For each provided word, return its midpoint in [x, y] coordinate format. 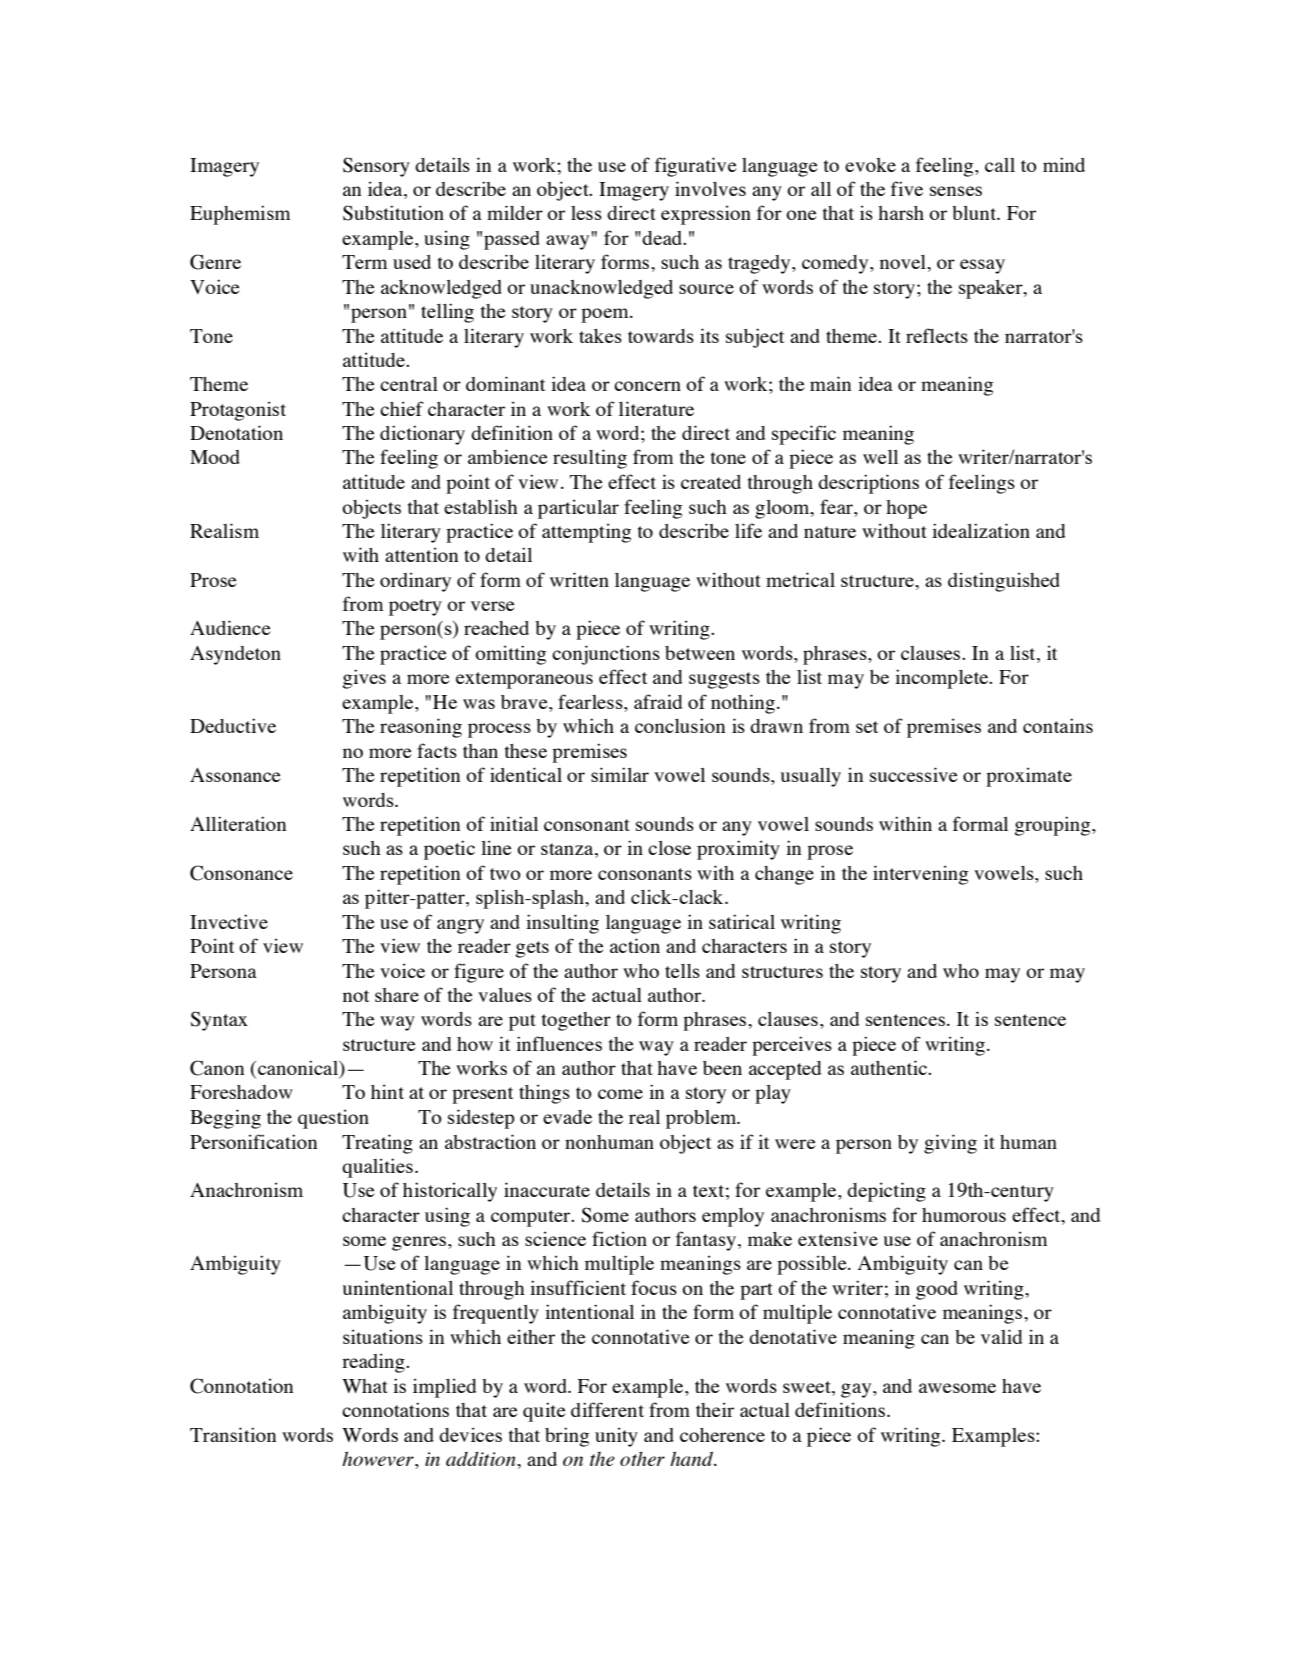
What [365, 1386]
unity [616, 1437]
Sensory [376, 167]
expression [706, 215]
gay [857, 1390]
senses [956, 191]
